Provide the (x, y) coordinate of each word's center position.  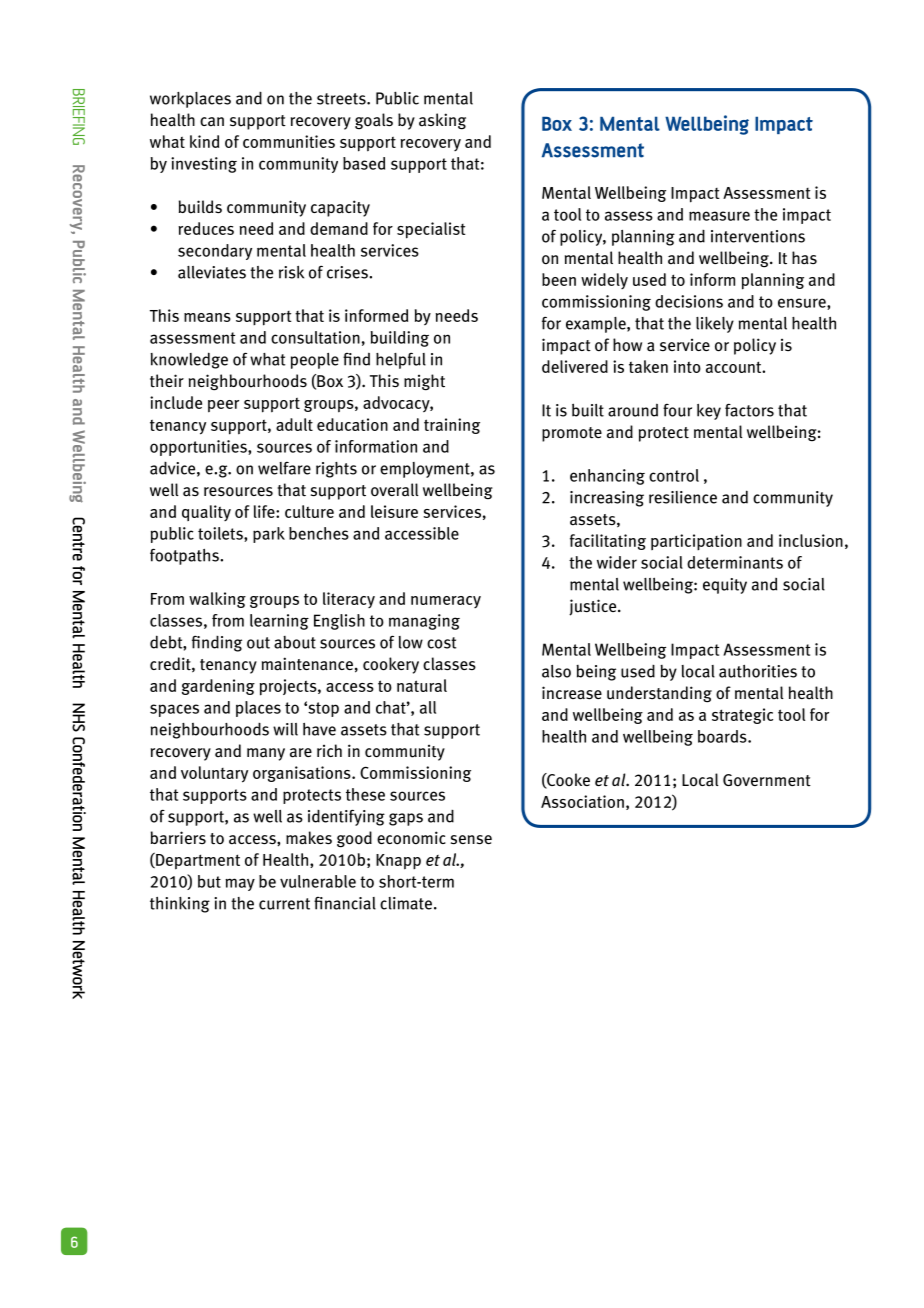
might (424, 382)
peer (223, 406)
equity (725, 586)
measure (719, 216)
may (240, 884)
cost (442, 643)
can (212, 122)
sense (471, 840)
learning (279, 622)
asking (442, 121)
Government (767, 780)
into (687, 366)
